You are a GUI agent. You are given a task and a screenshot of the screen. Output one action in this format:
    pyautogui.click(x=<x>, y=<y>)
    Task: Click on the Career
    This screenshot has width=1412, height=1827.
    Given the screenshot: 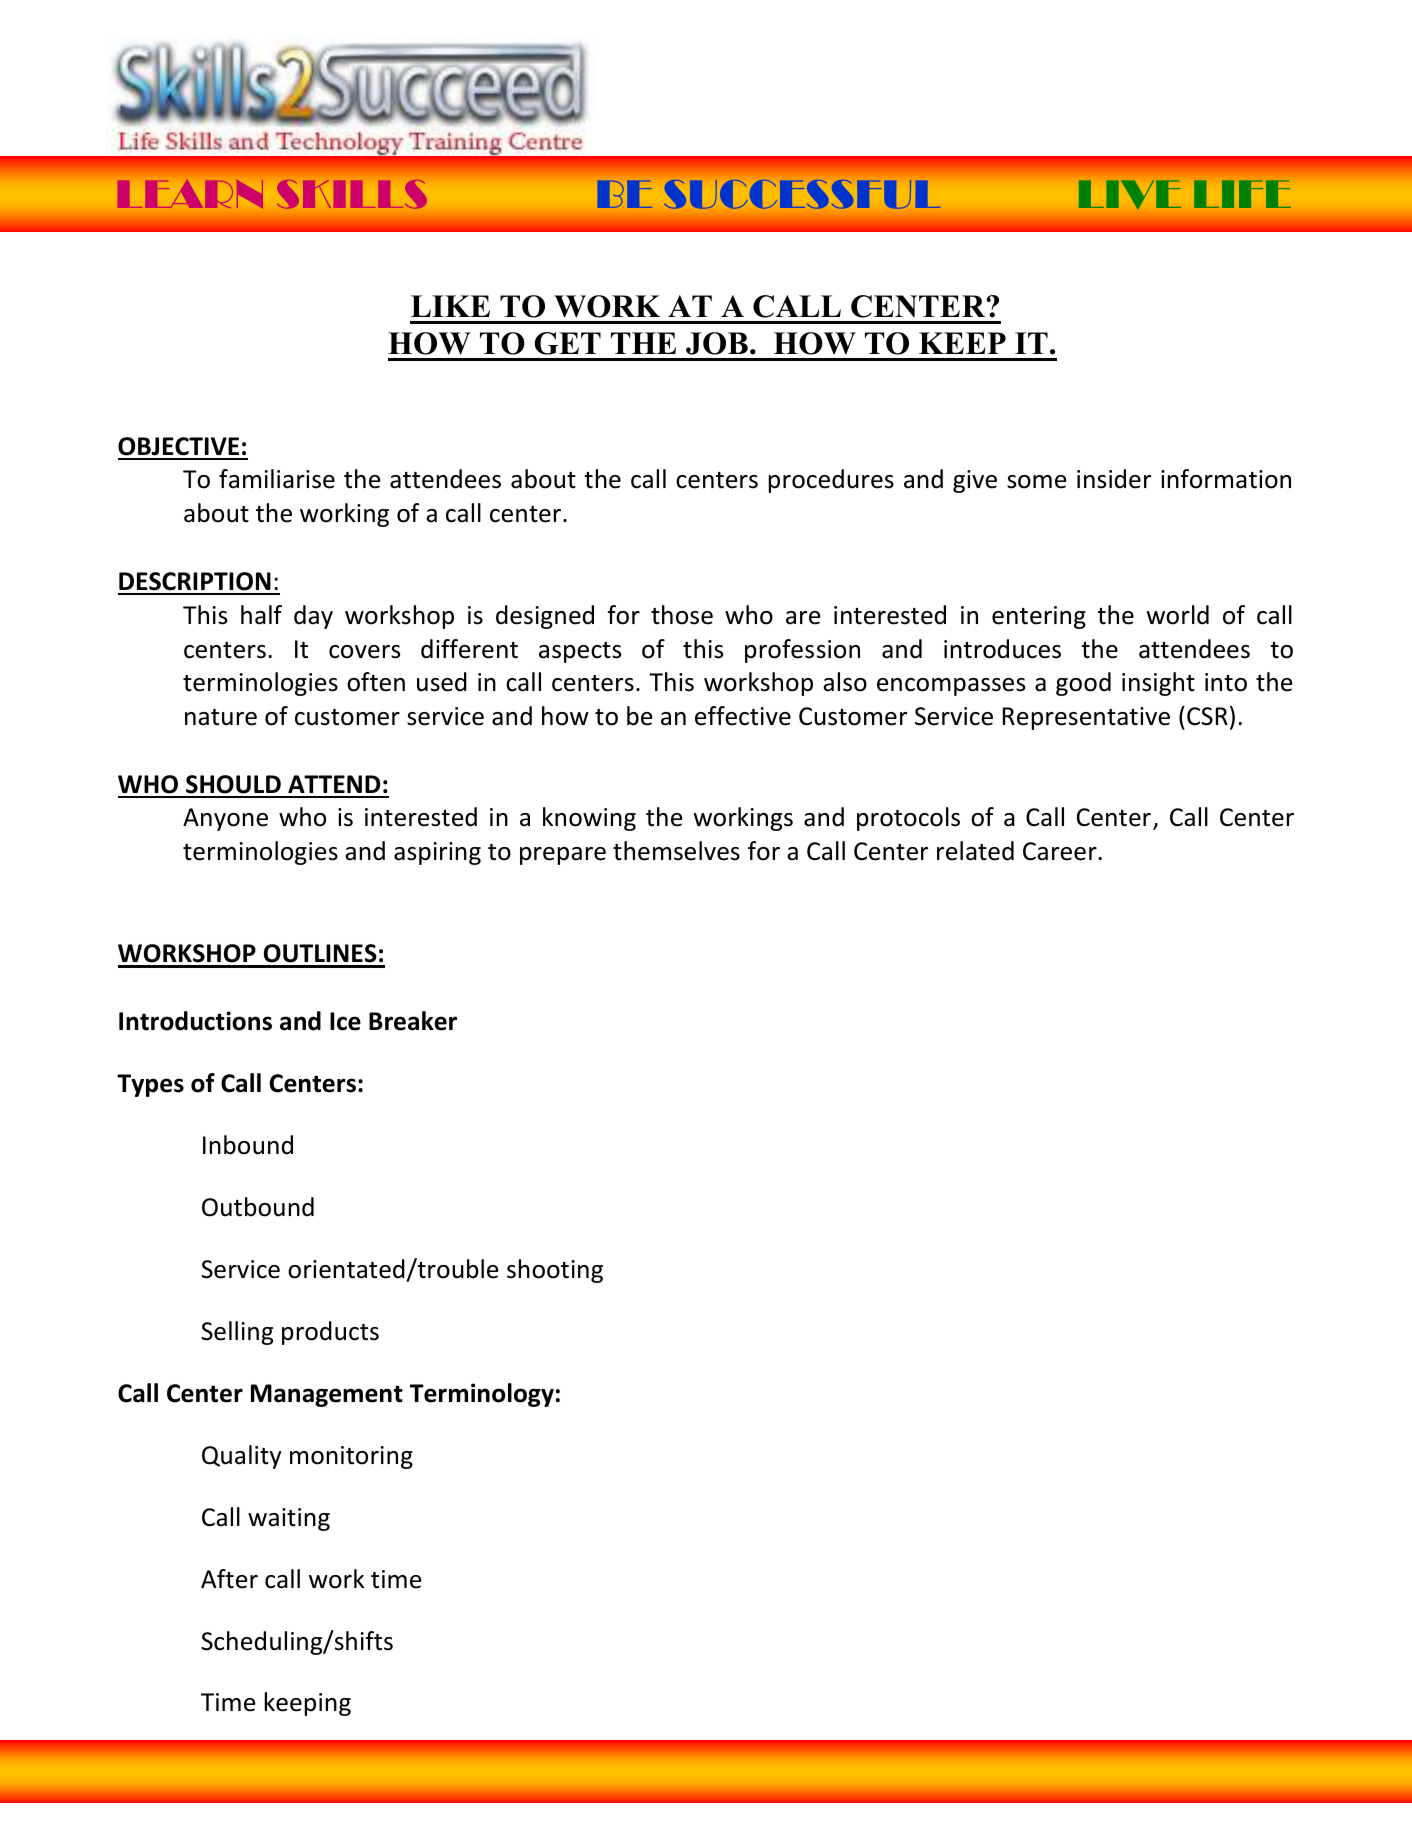 What is the action you would take?
    pyautogui.click(x=1060, y=851)
